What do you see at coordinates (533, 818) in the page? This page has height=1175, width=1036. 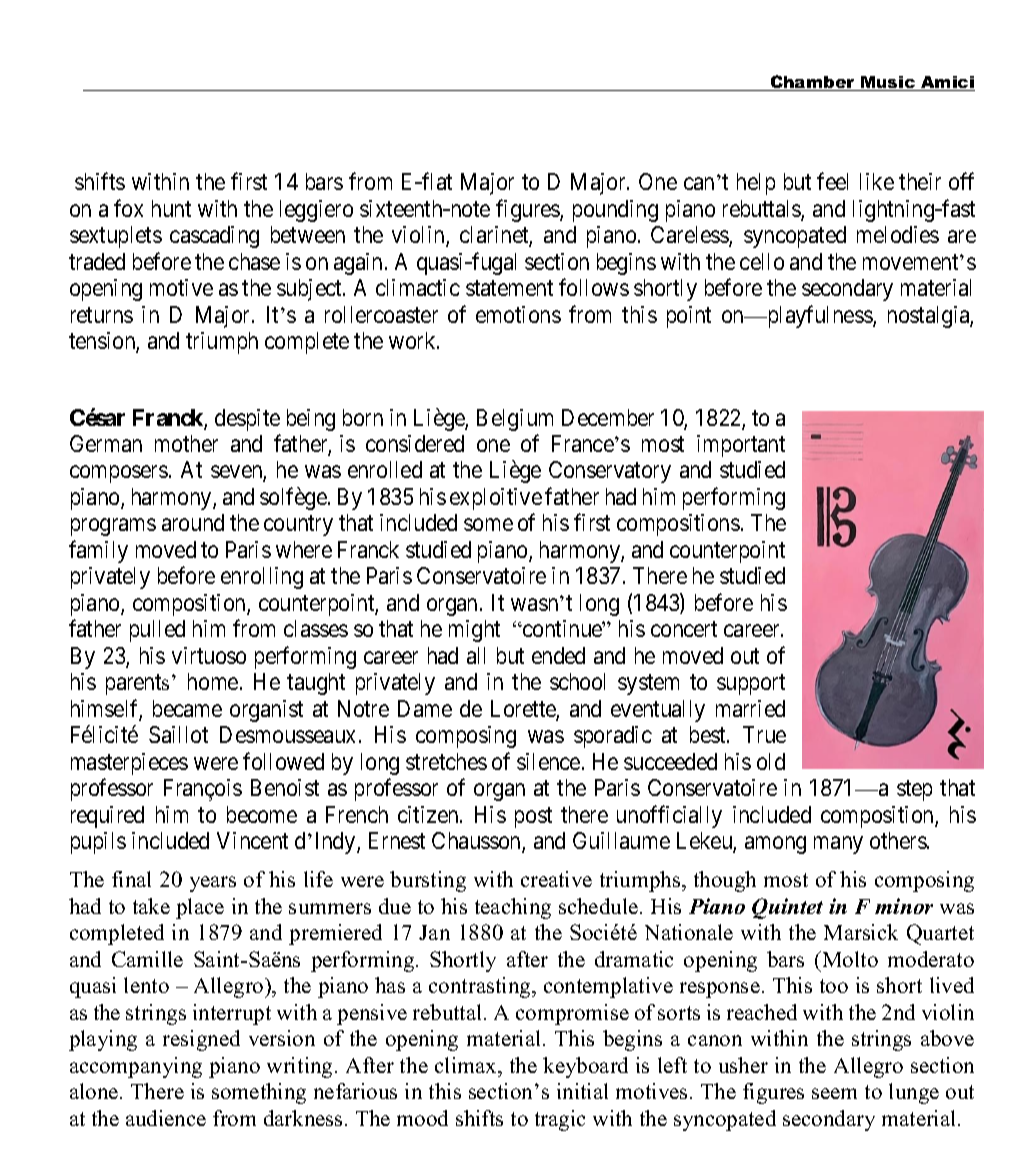 I see `post` at bounding box center [533, 818].
